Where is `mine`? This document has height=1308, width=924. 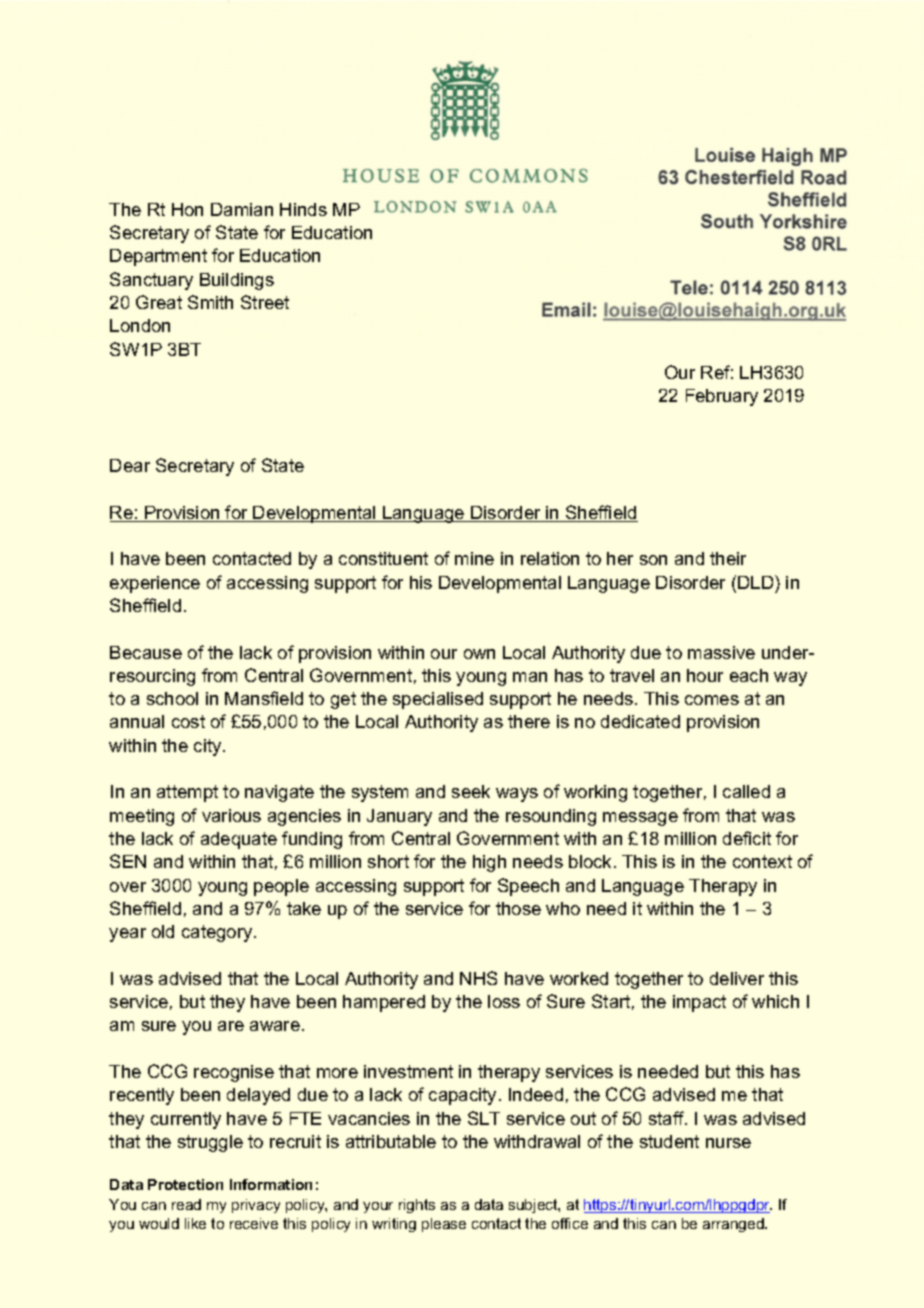
mine is located at coordinates (474, 558).
